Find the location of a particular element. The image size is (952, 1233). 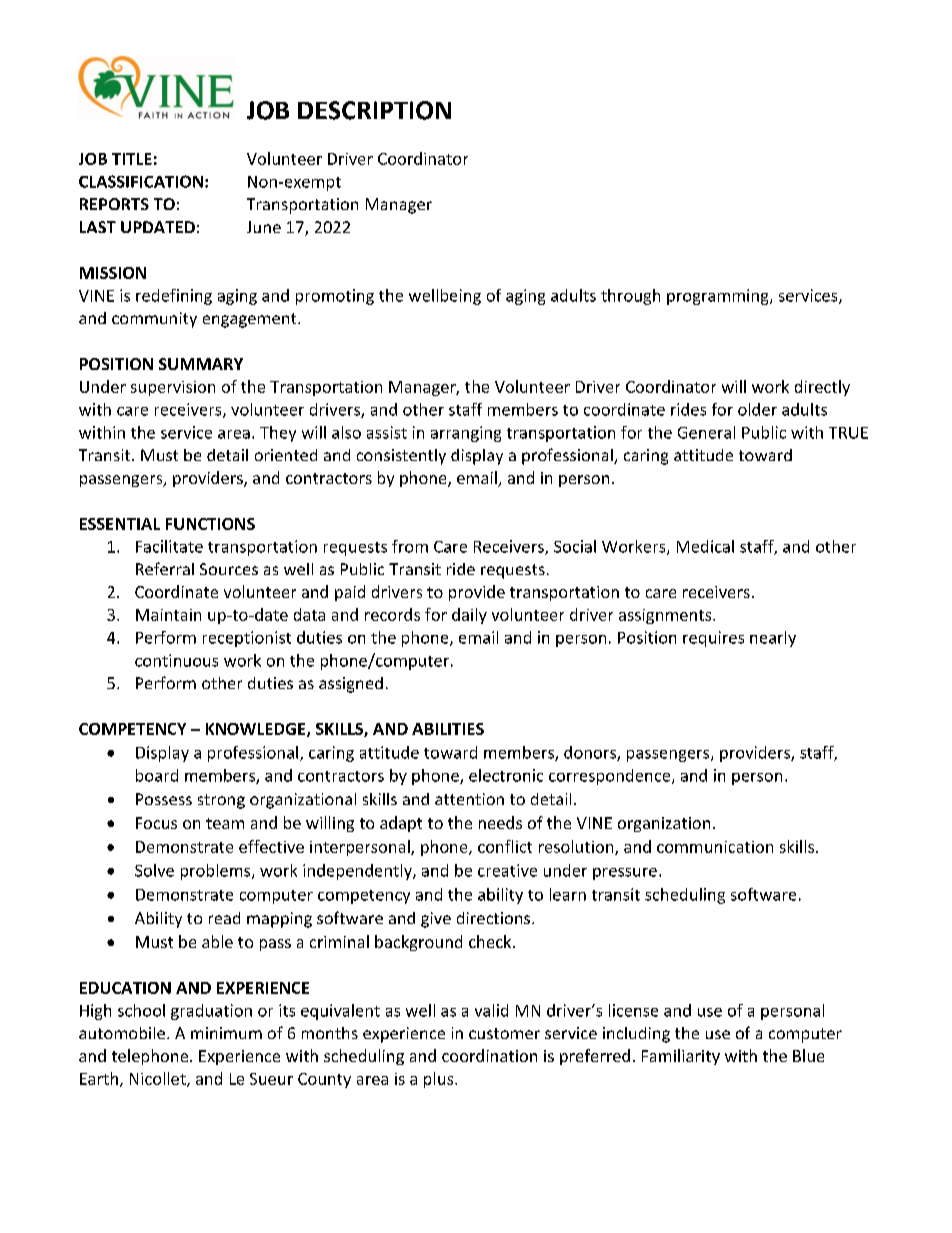

minimum is located at coordinates (226, 1033).
